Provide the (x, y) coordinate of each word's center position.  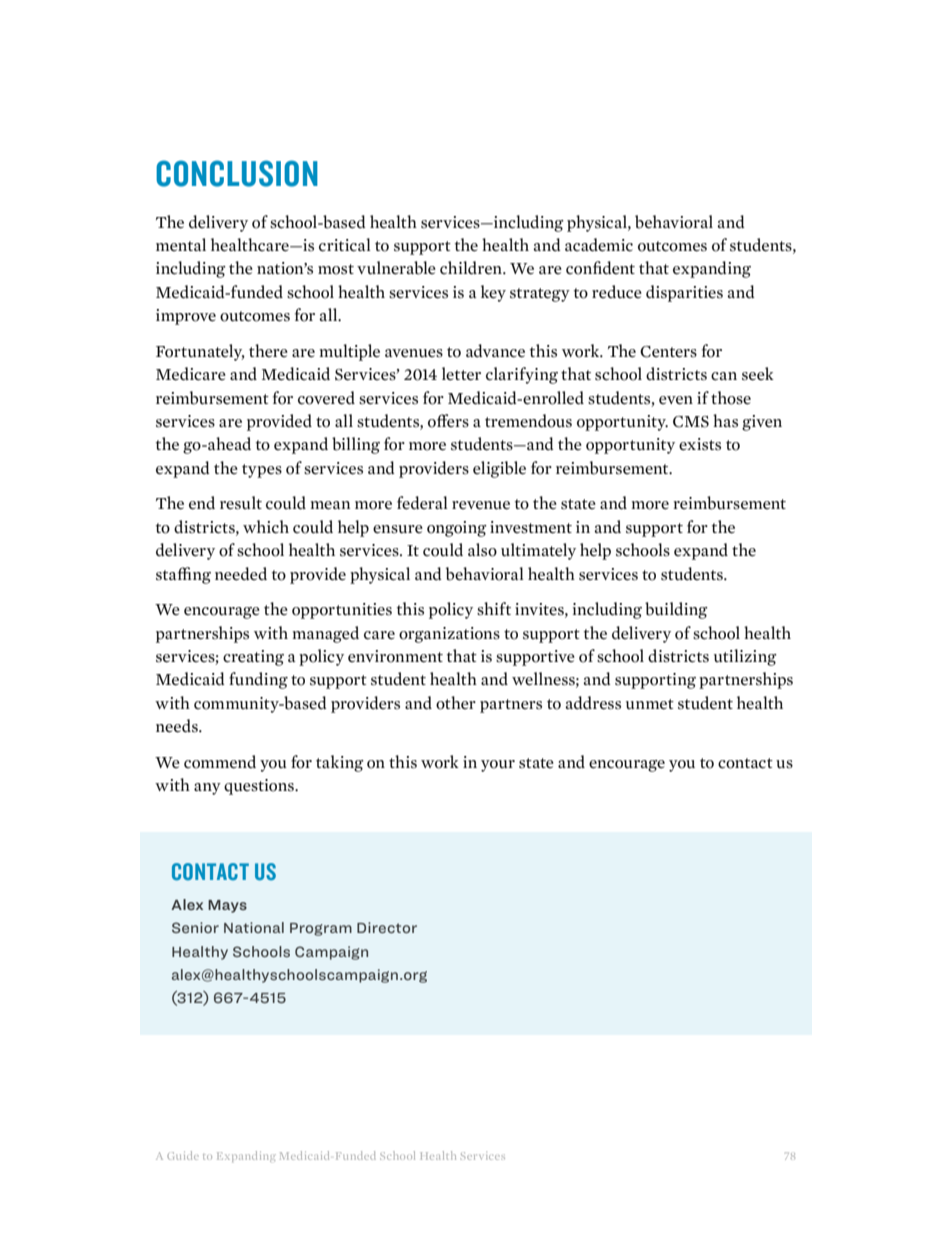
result (241, 503)
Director (387, 927)
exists (700, 444)
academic (599, 245)
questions (260, 787)
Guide (183, 1155)
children (472, 268)
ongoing (457, 529)
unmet (650, 704)
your (498, 766)
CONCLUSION (237, 173)
